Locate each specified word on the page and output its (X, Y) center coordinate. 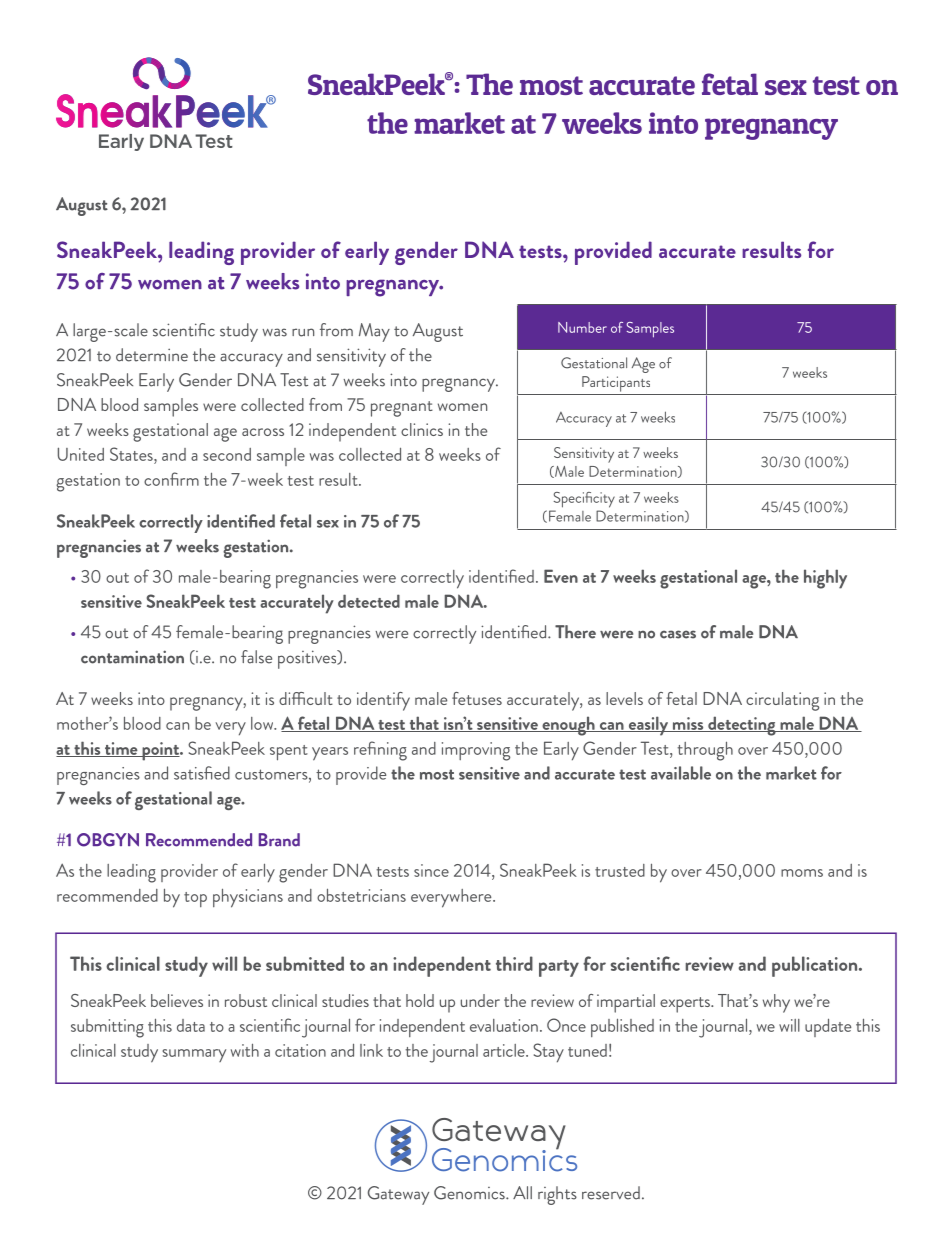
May (374, 332)
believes (177, 1000)
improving (476, 751)
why (776, 1003)
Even (561, 576)
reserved (611, 1193)
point (161, 751)
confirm (171, 479)
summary (194, 1055)
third (514, 963)
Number (582, 327)
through (705, 751)
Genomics (470, 1193)
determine (152, 355)
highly (825, 579)
